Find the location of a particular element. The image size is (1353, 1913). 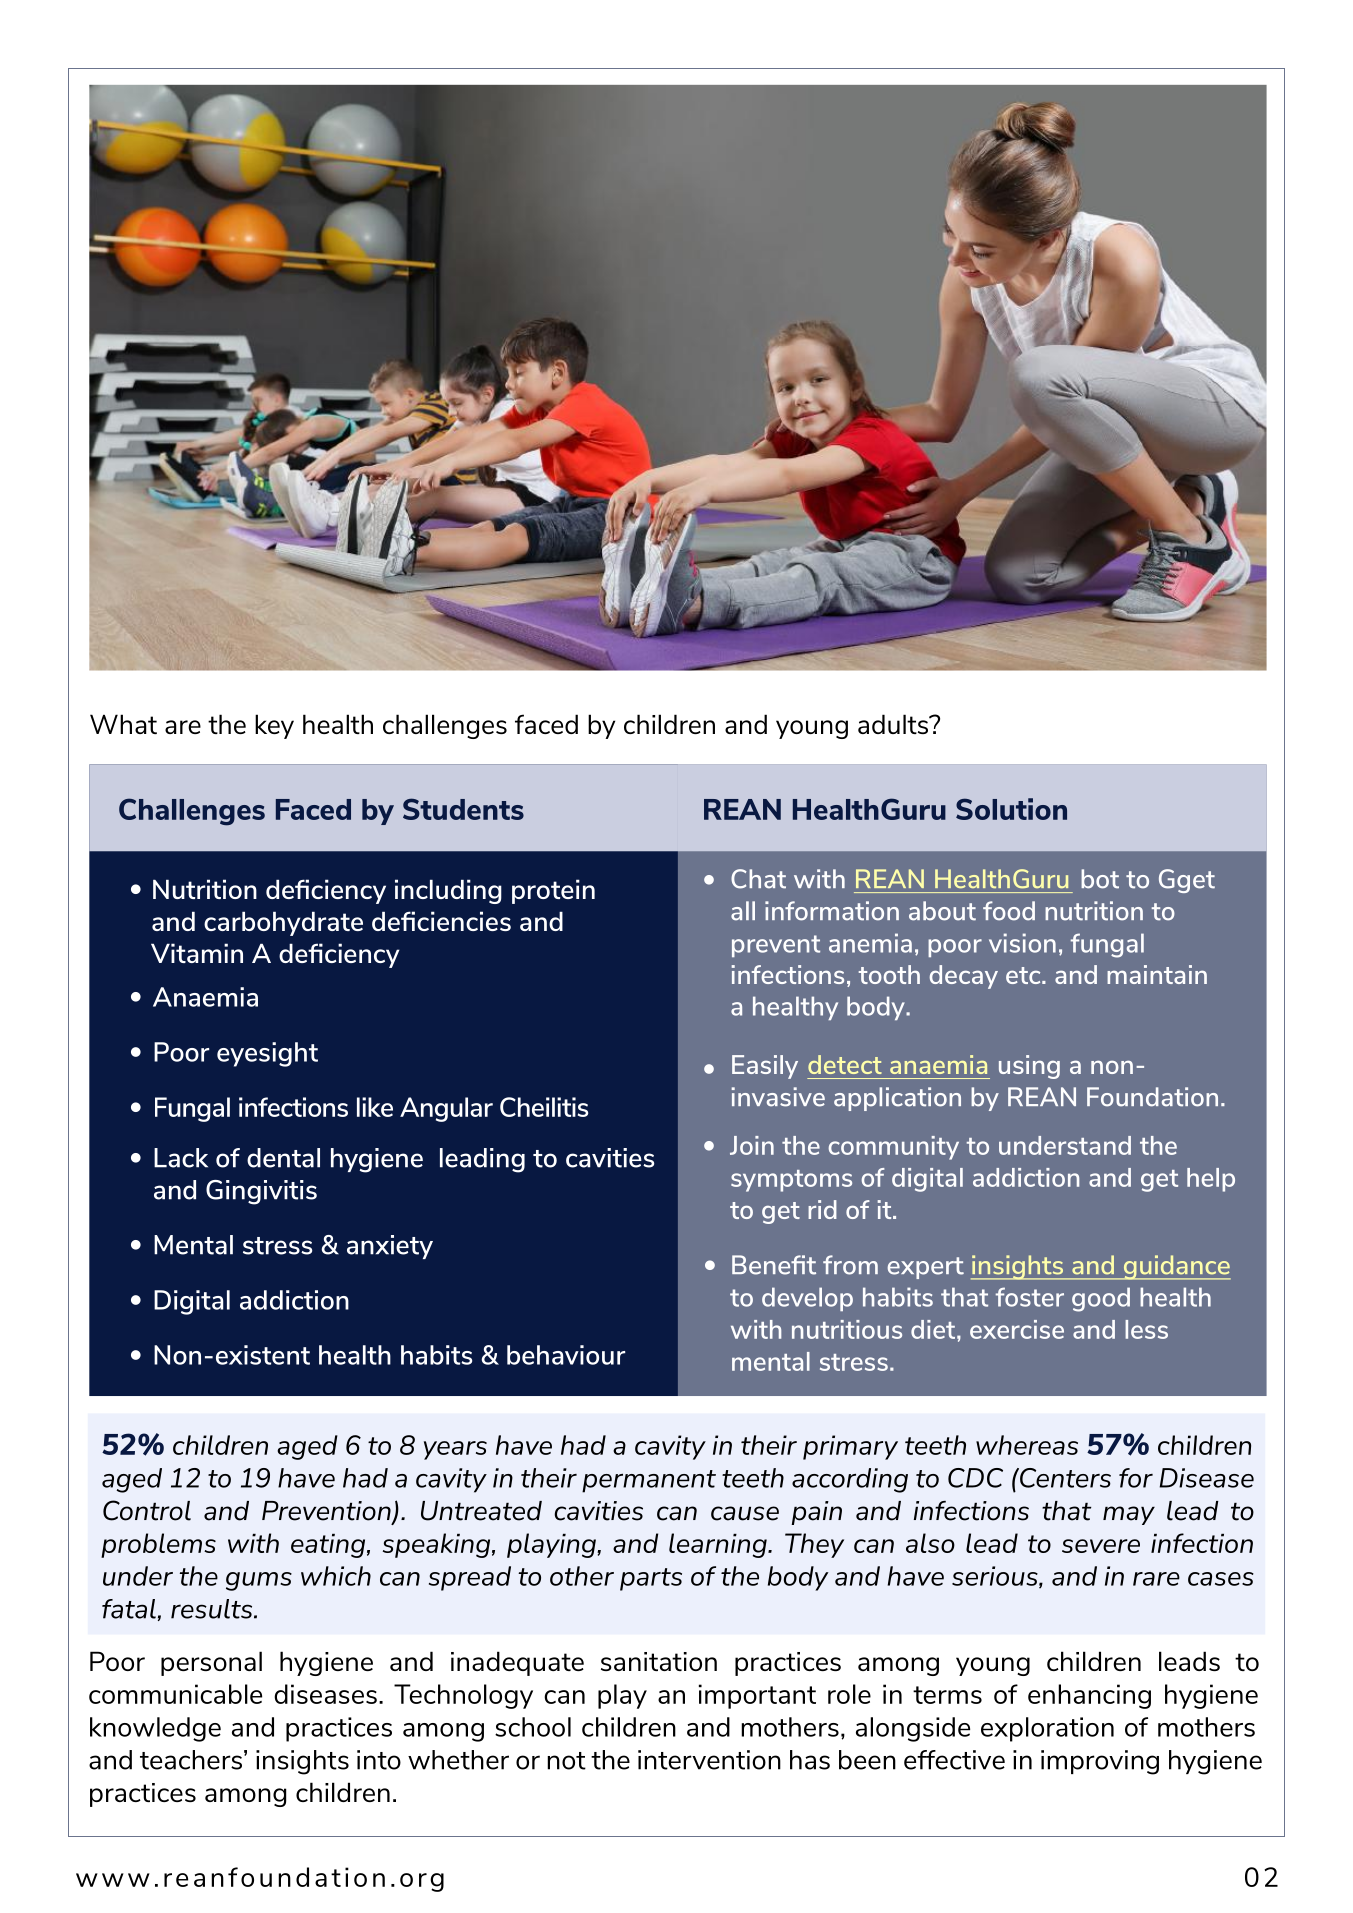

Gingivitis is located at coordinates (261, 1192).
